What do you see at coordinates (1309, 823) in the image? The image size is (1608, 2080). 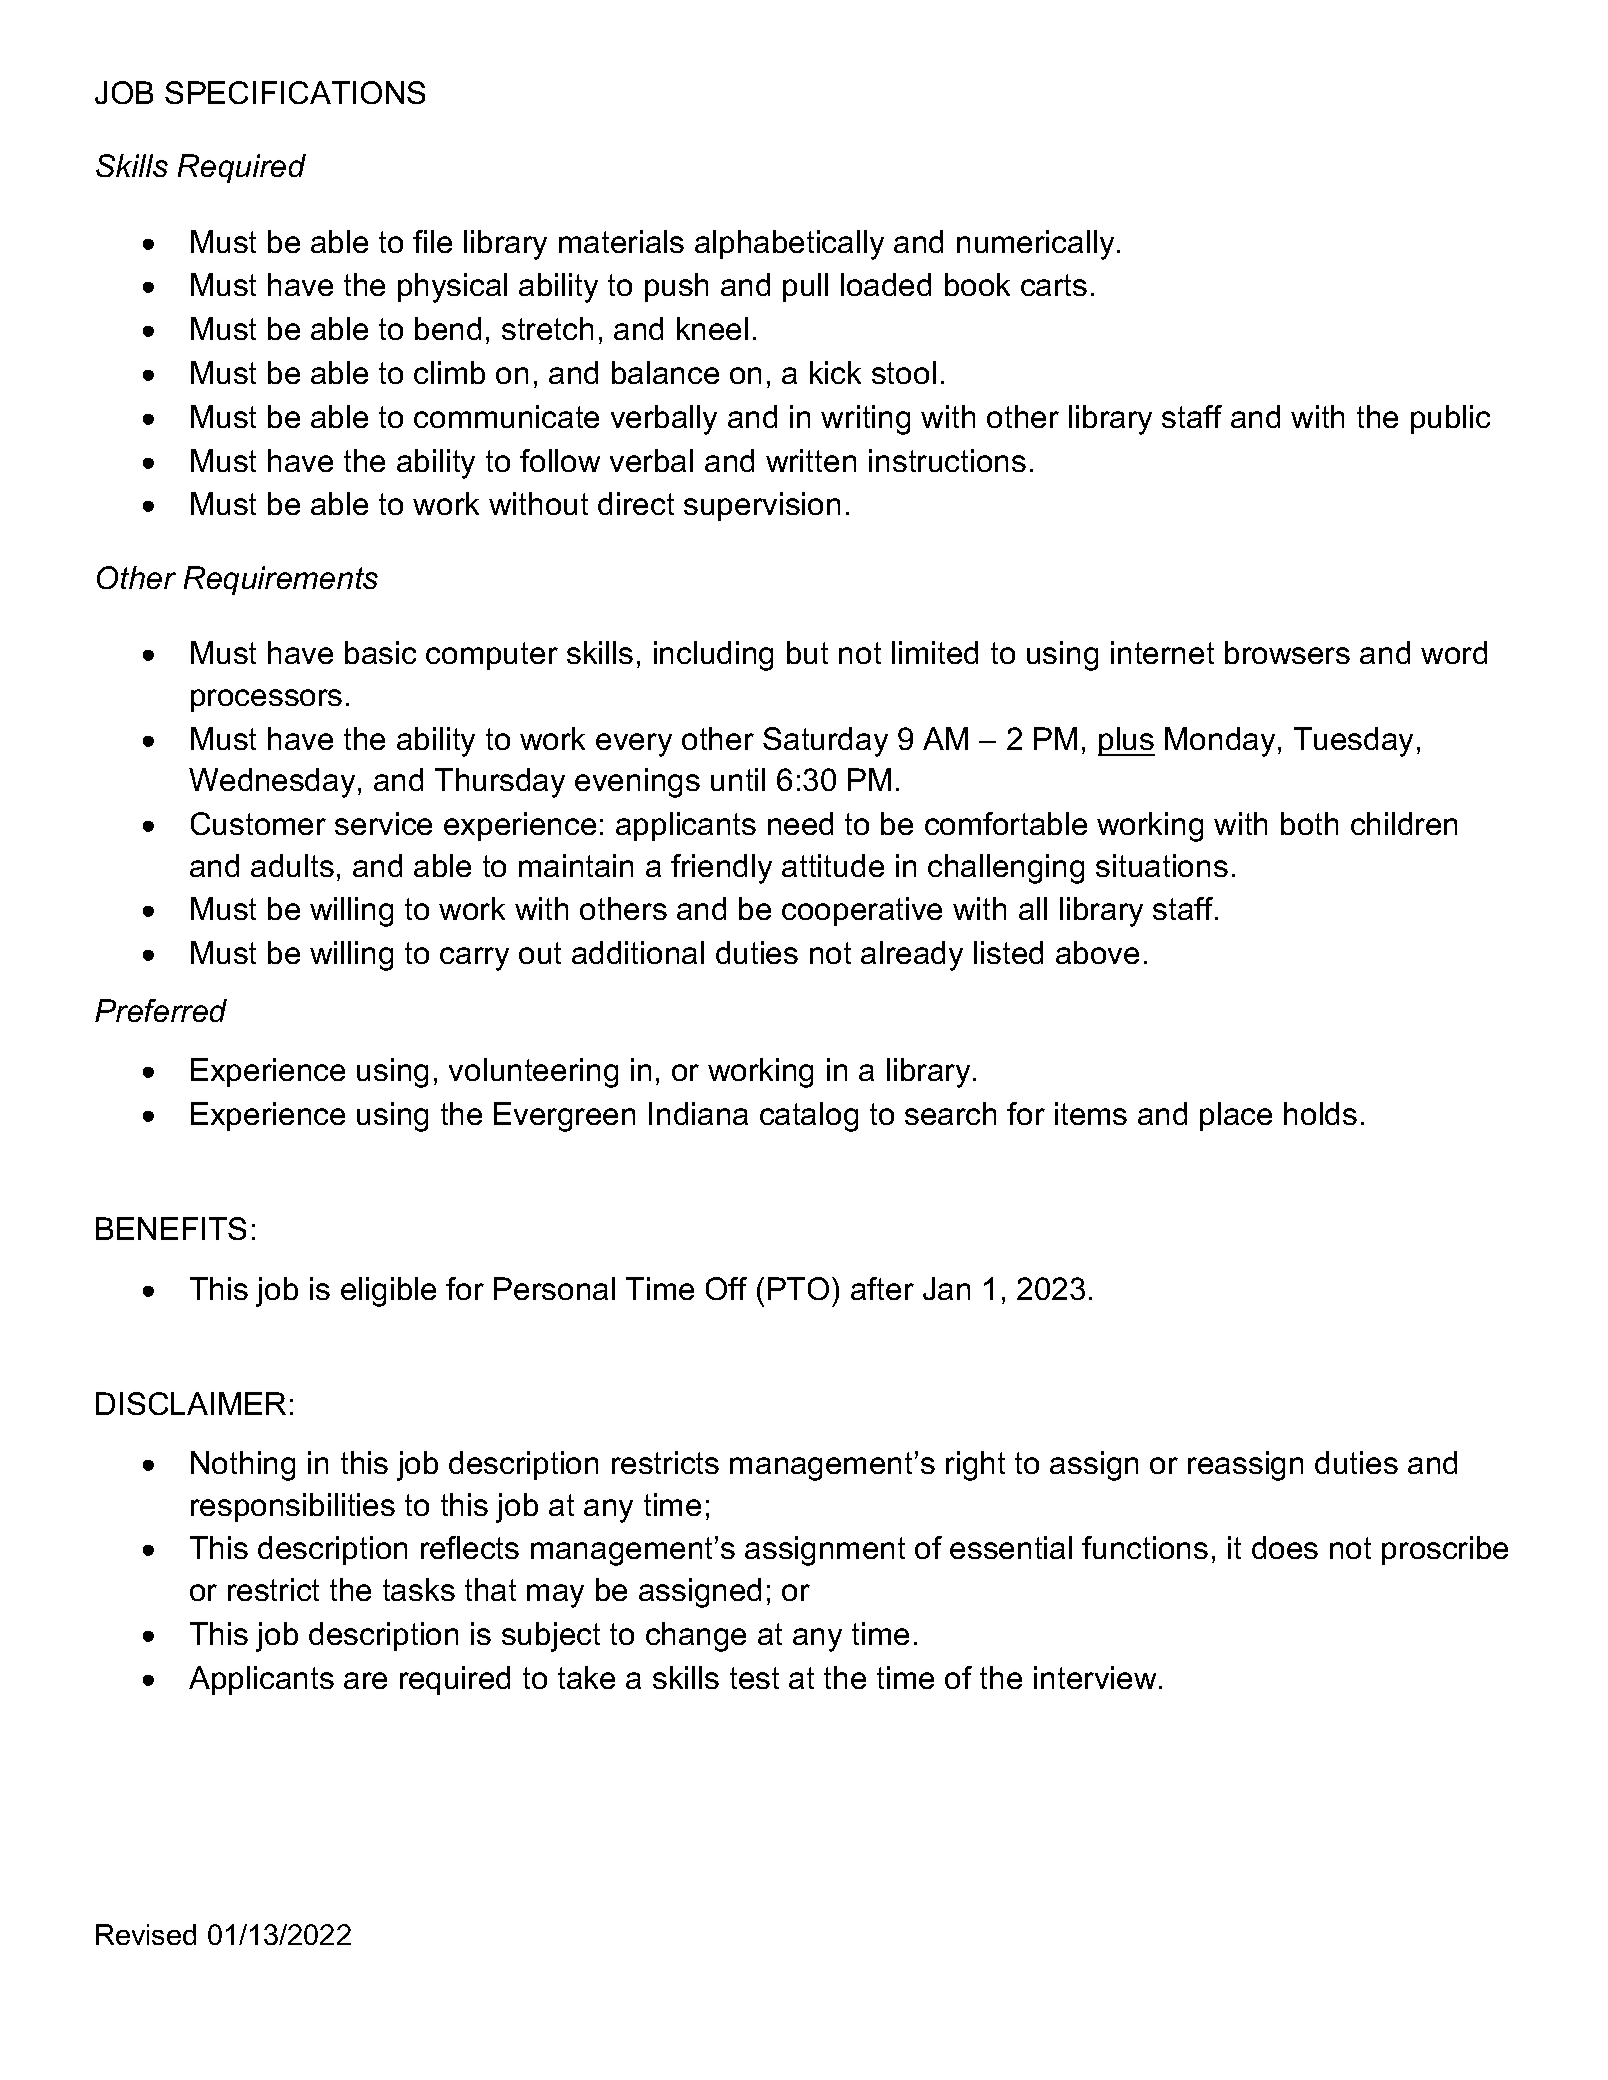 I see `both` at bounding box center [1309, 823].
